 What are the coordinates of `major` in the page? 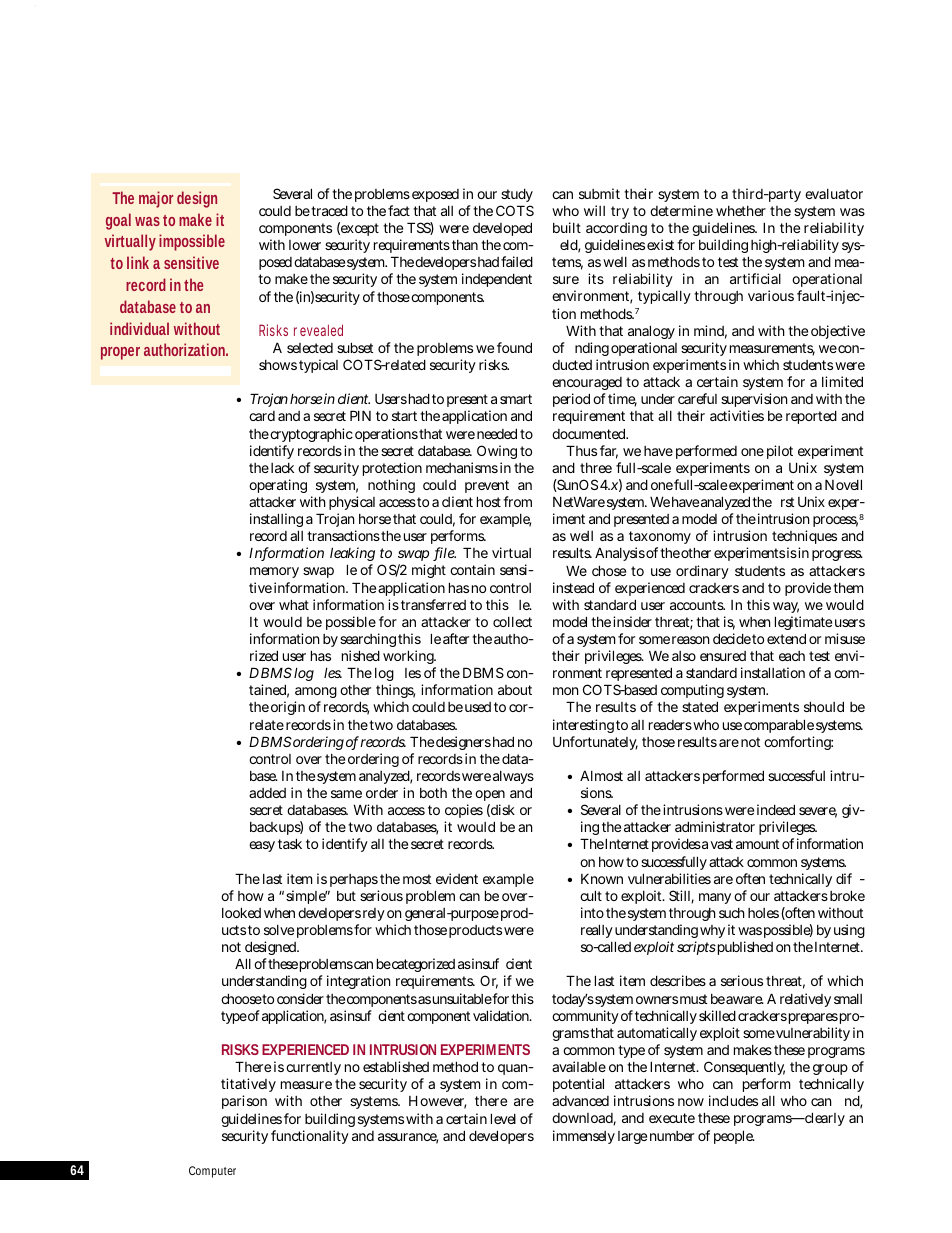 It's located at (156, 199).
